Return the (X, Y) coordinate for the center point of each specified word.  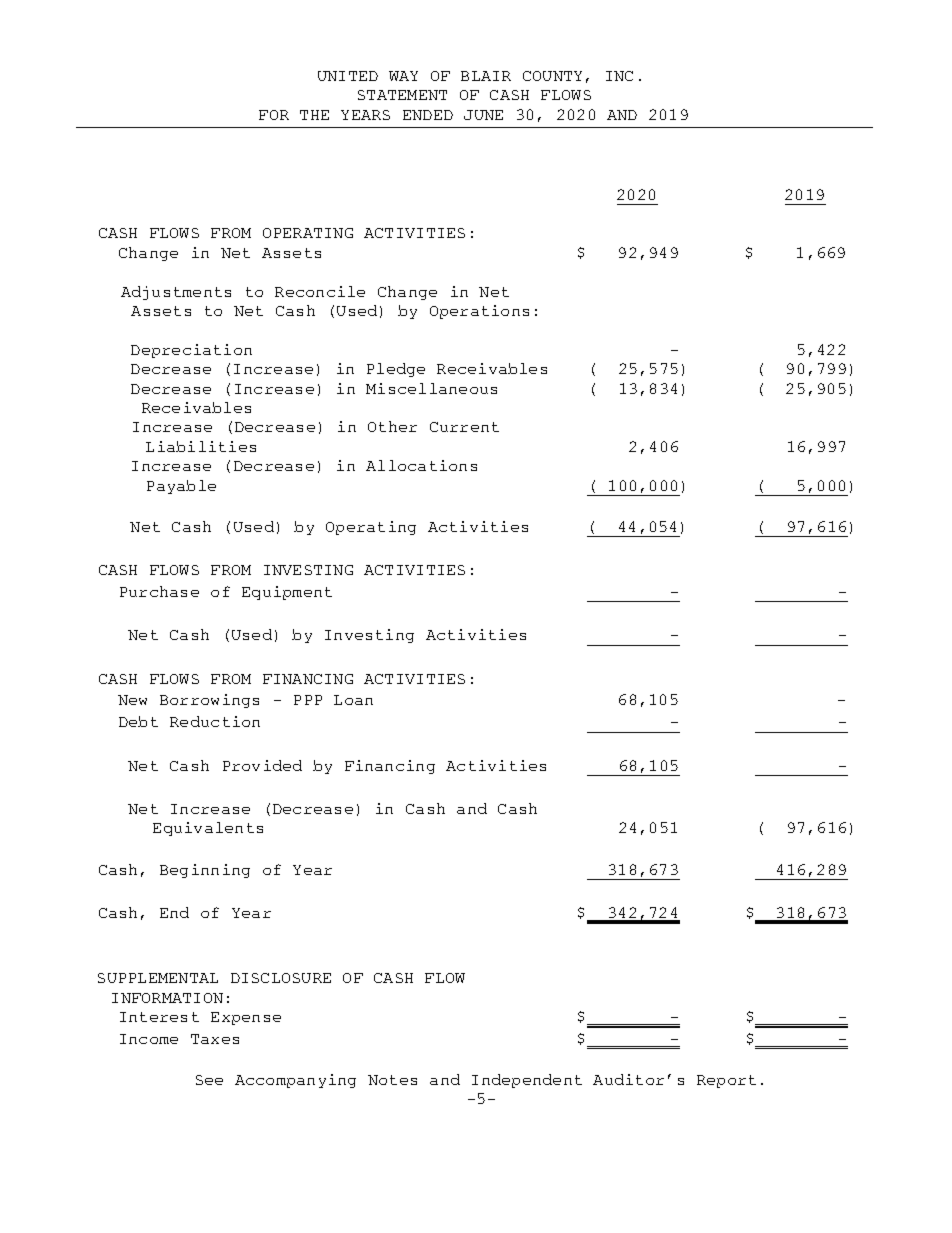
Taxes (215, 1039)
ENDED (428, 115)
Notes (392, 1080)
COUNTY (552, 76)
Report (726, 1081)
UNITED (348, 76)
